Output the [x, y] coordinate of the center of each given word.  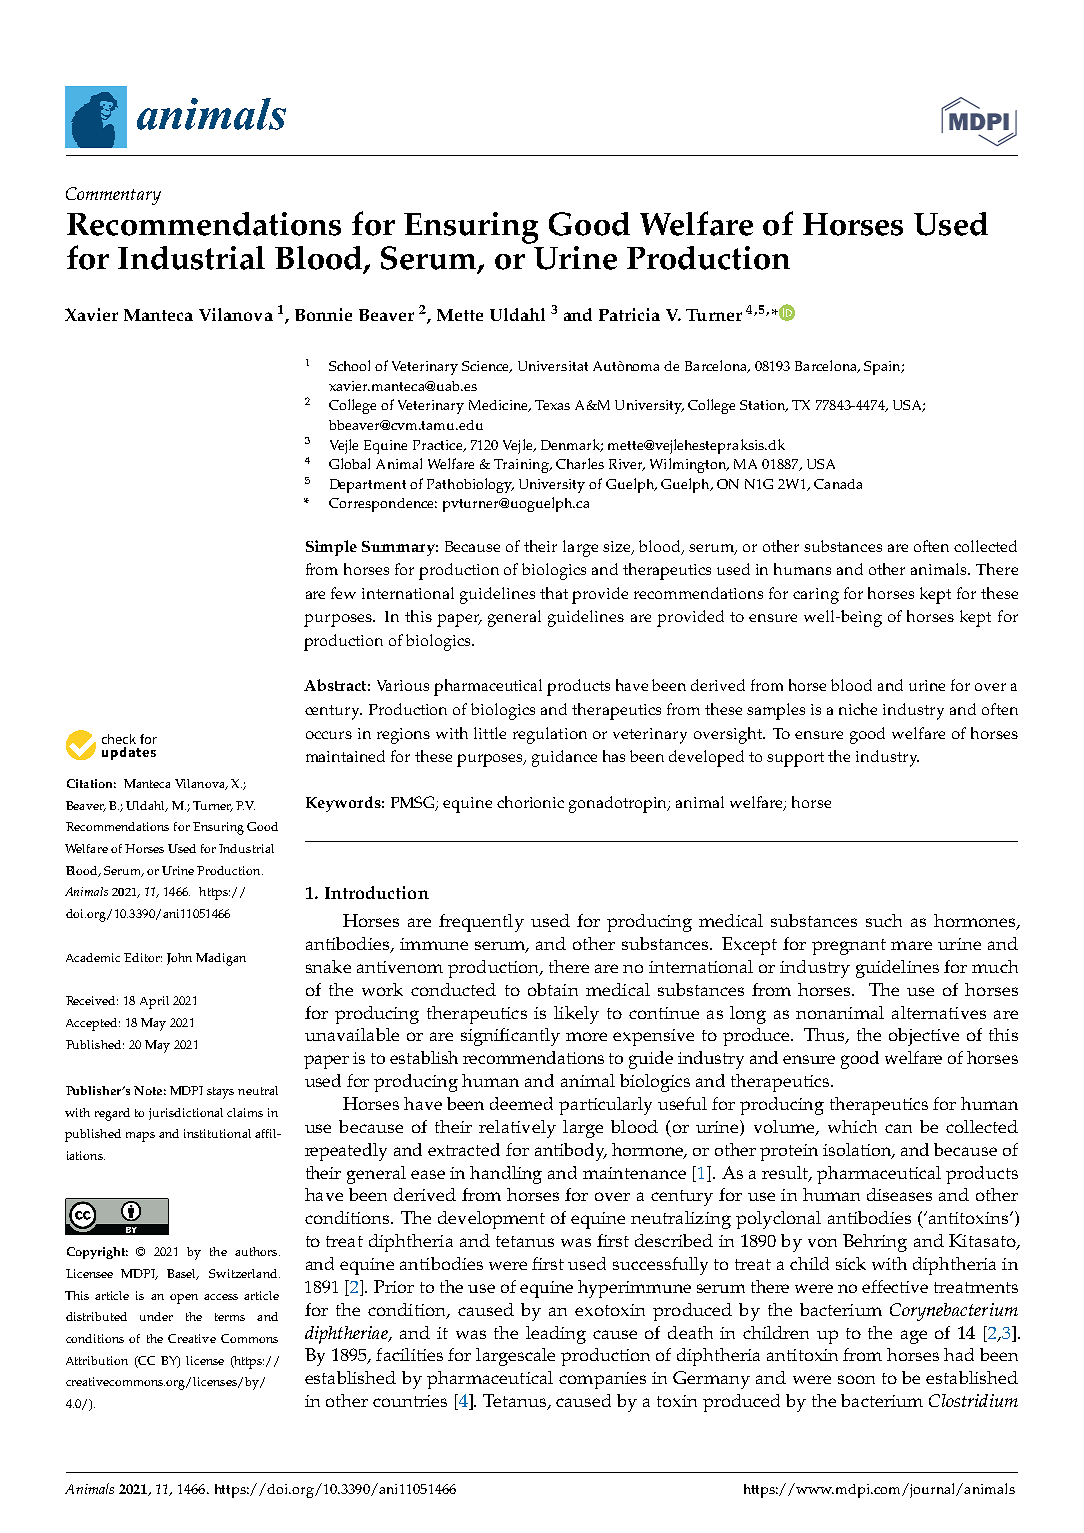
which [852, 1126]
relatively [517, 1129]
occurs [329, 735]
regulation [550, 735]
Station [764, 406]
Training [522, 466]
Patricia [629, 314]
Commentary [113, 196]
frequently [481, 923]
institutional [217, 1133]
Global [349, 463]
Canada [838, 484]
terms [230, 1317]
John [179, 959]
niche [858, 709]
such [884, 920]
